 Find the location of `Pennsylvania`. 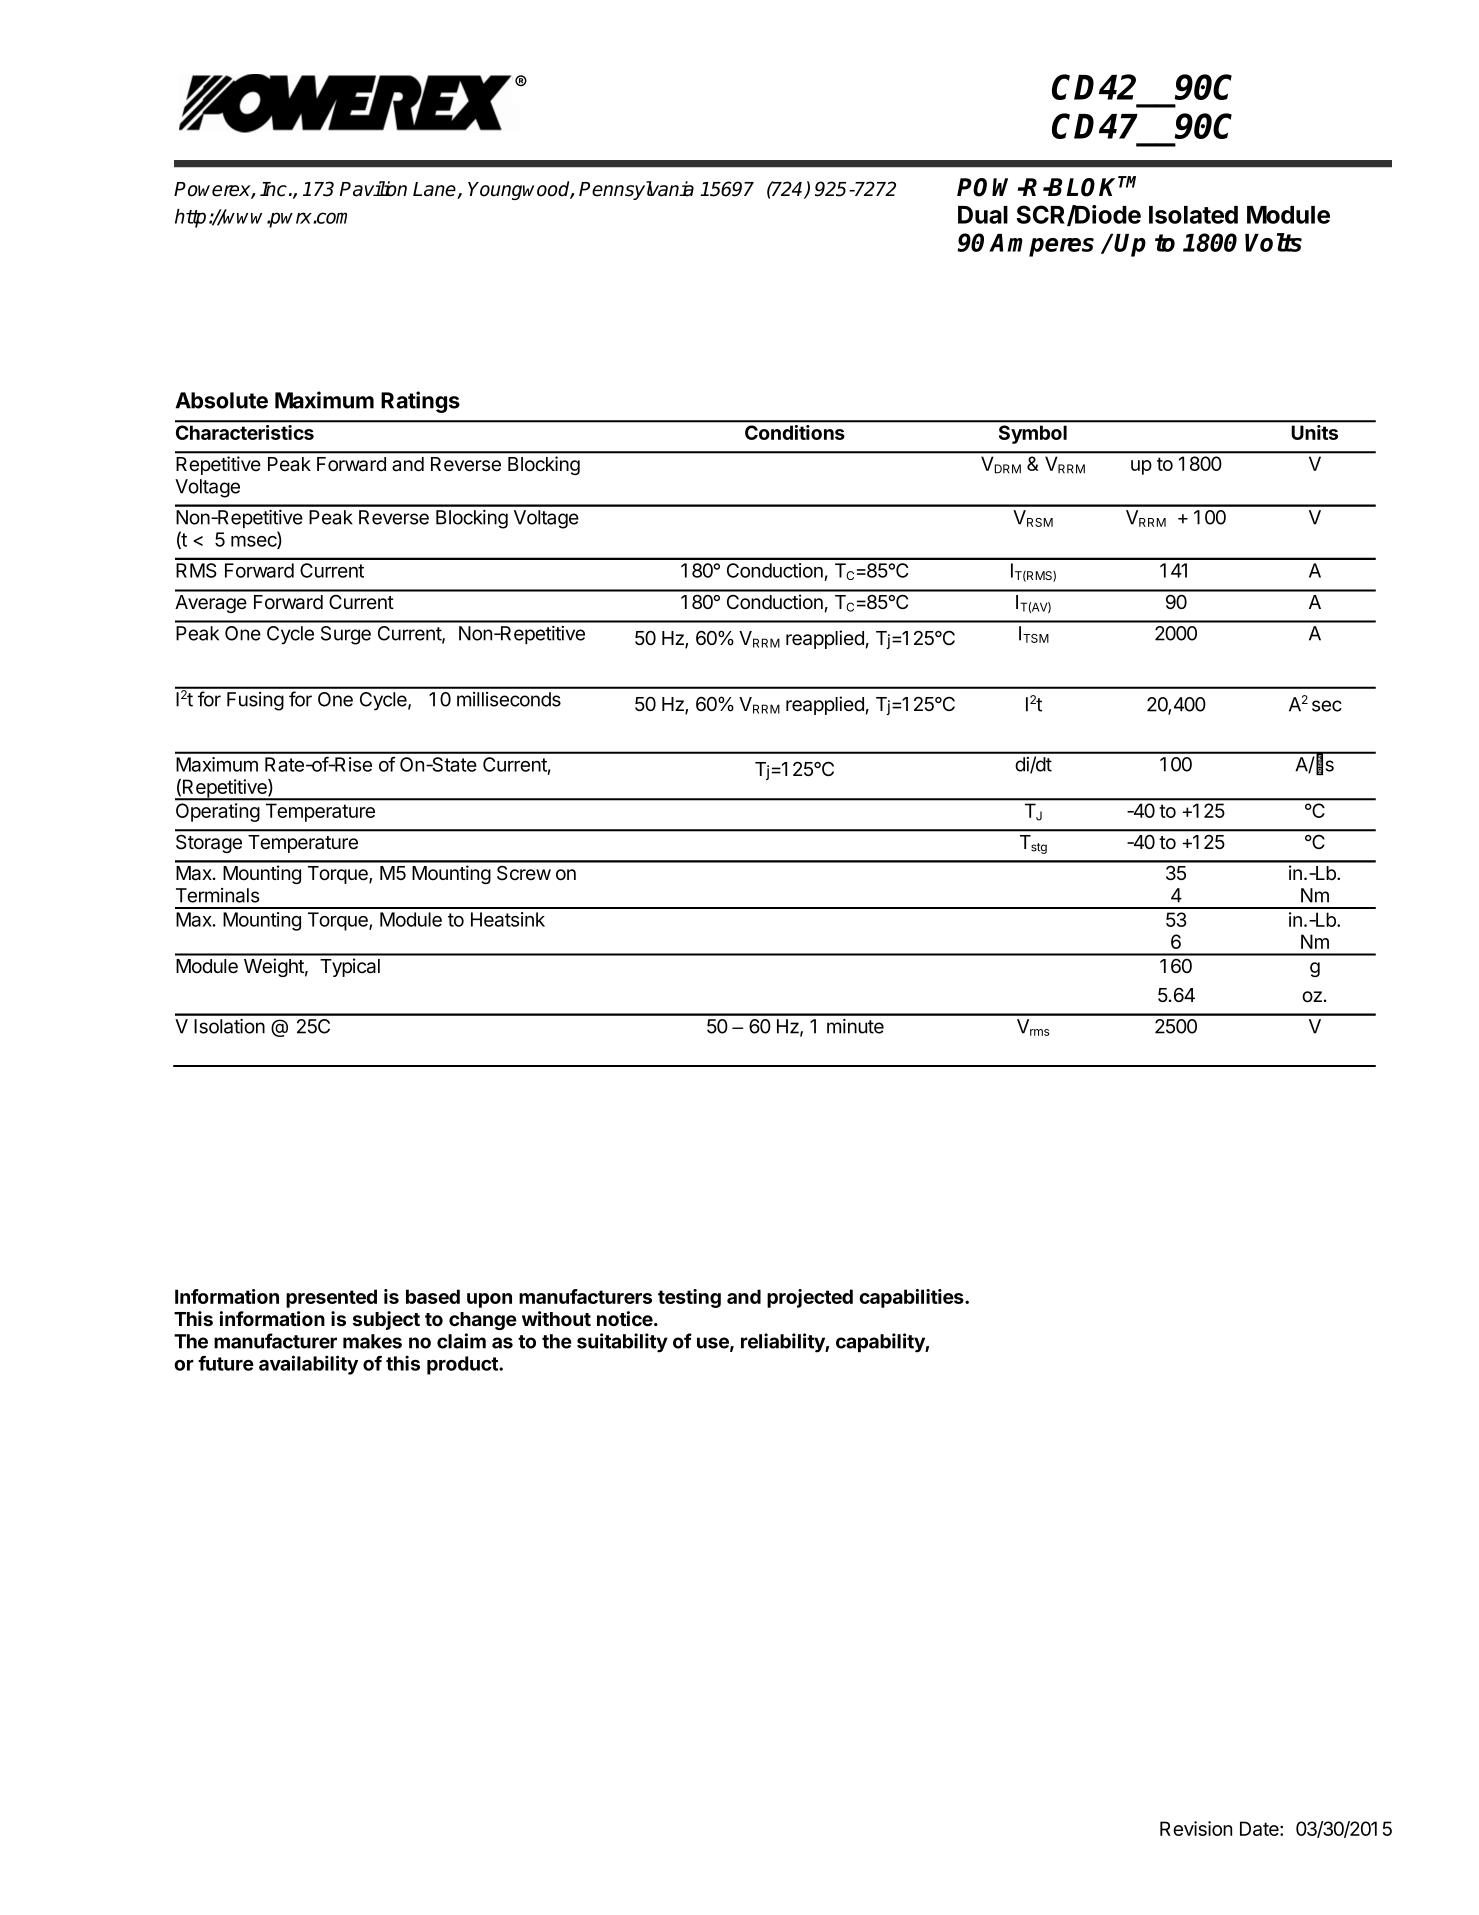

Pennsylvania is located at coordinates (636, 190).
